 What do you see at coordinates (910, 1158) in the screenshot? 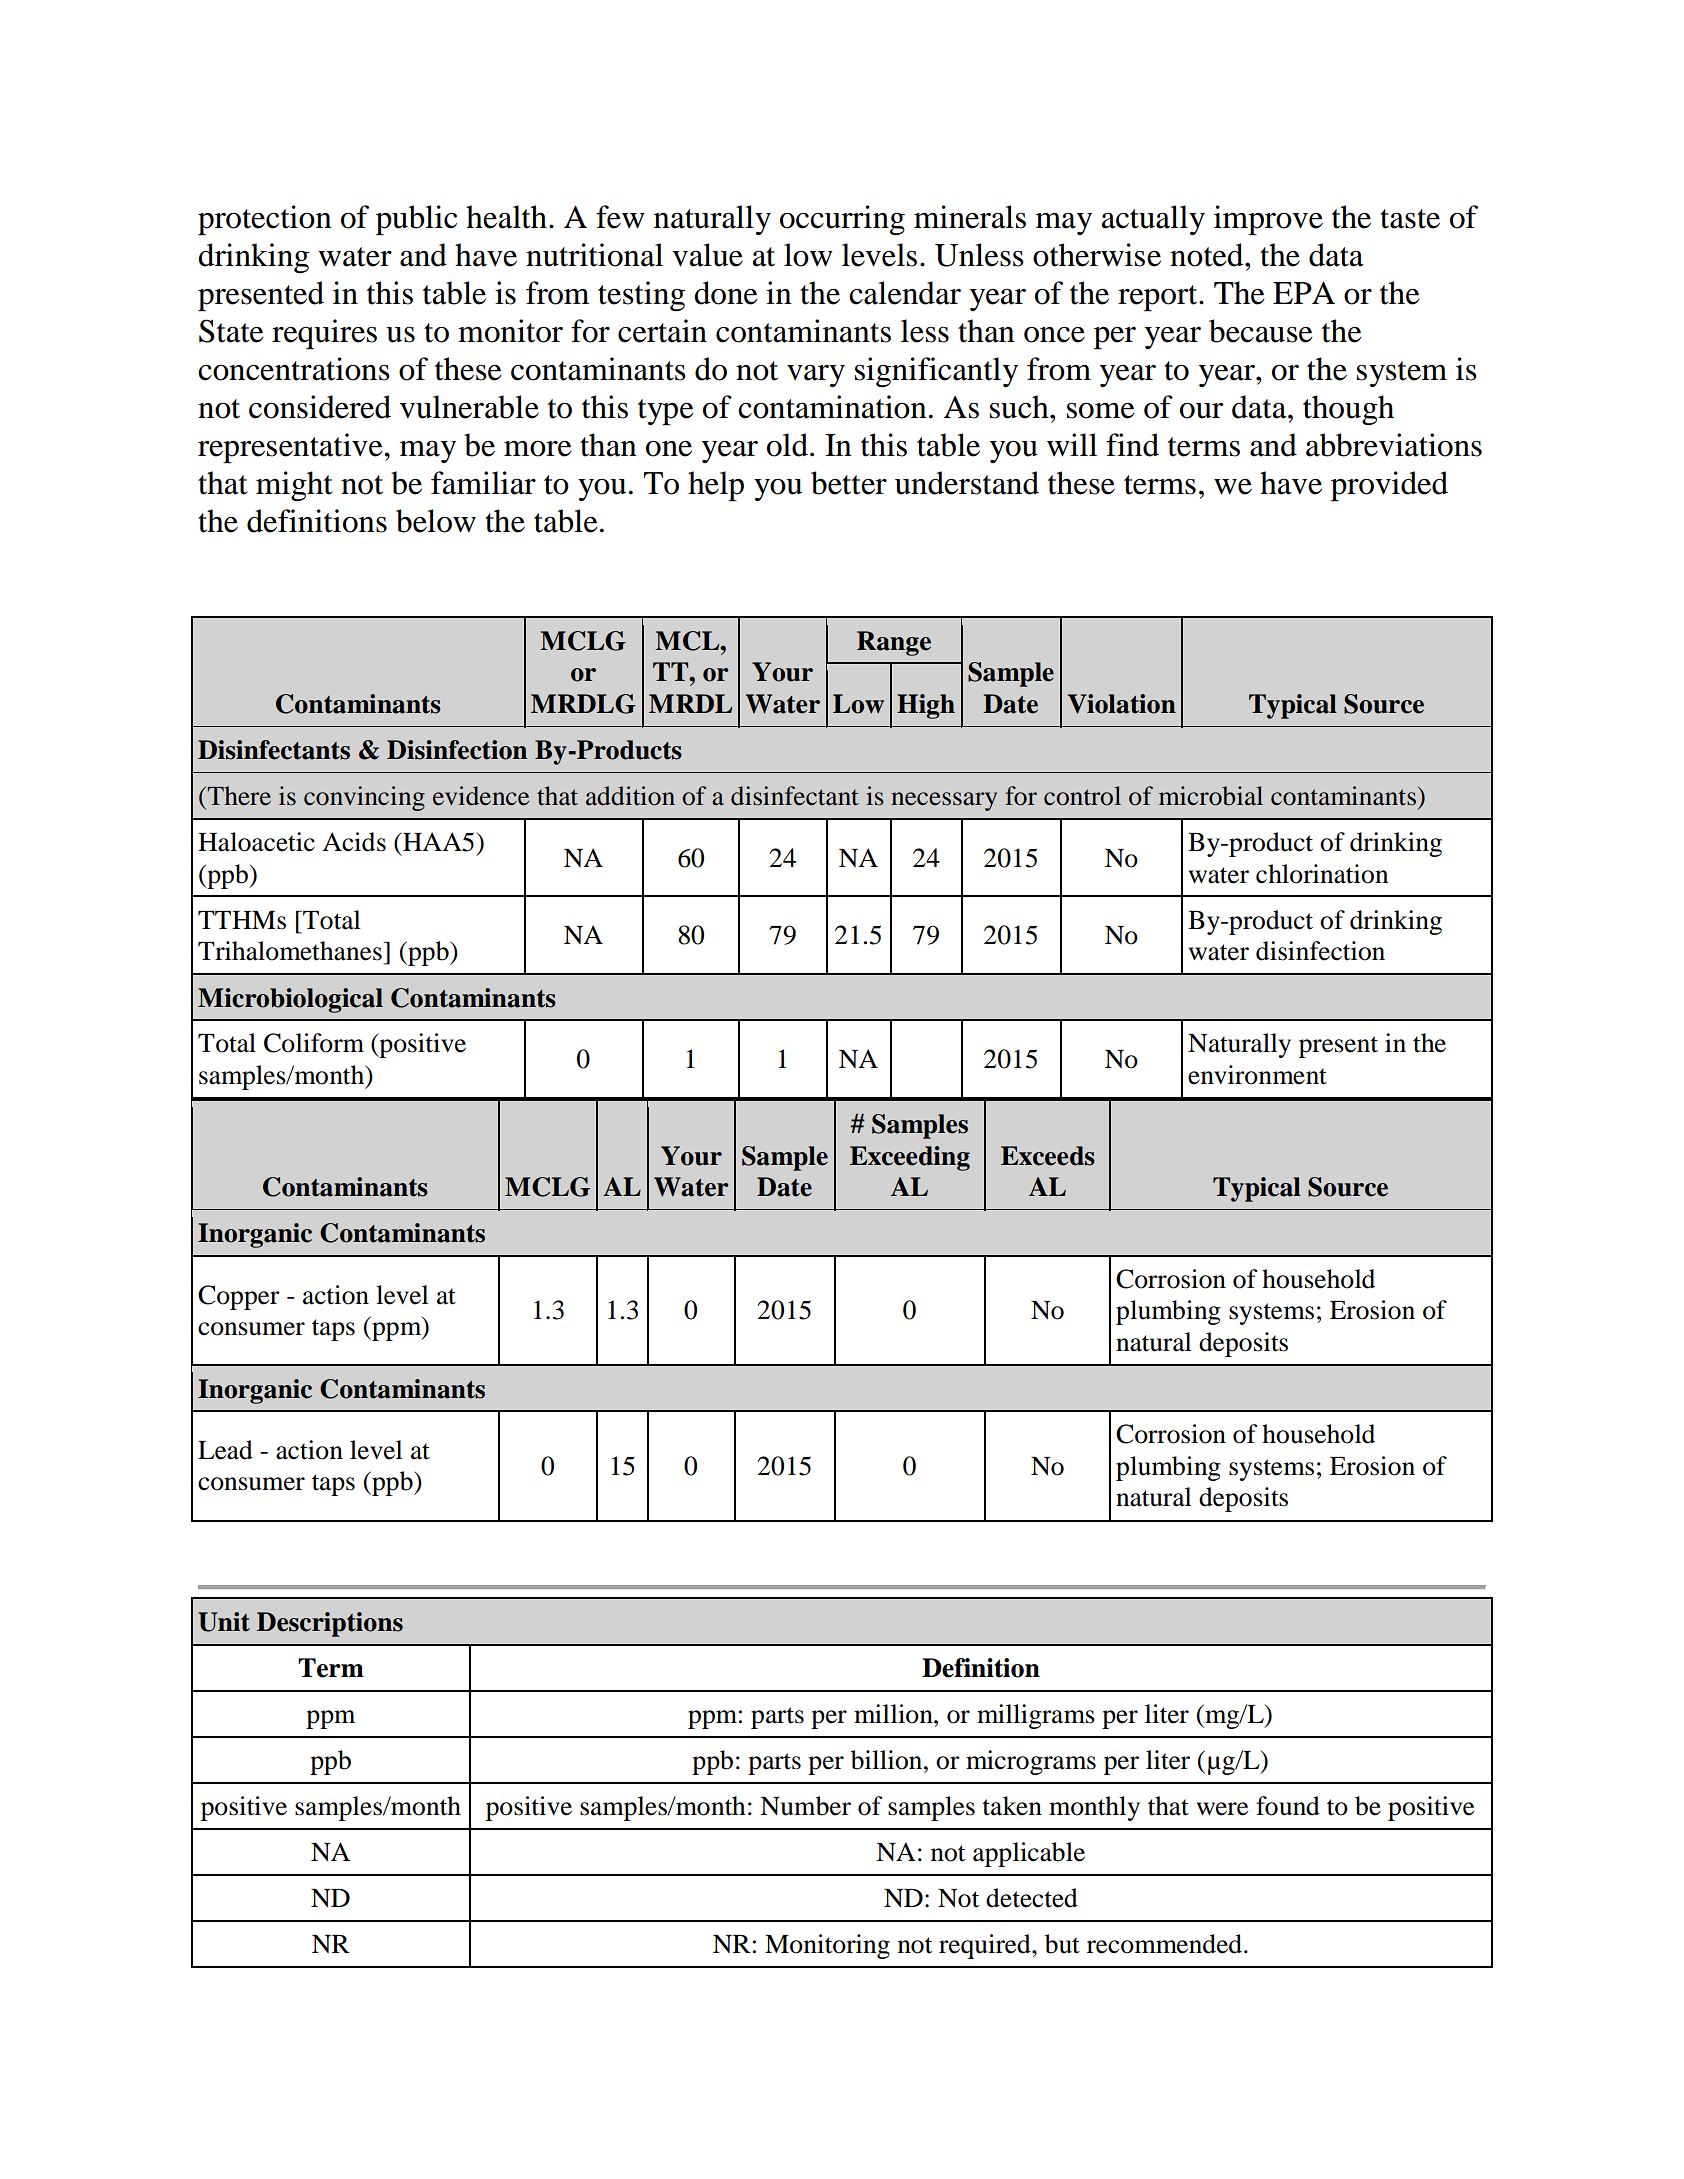
I see `Exceeding` at bounding box center [910, 1158].
